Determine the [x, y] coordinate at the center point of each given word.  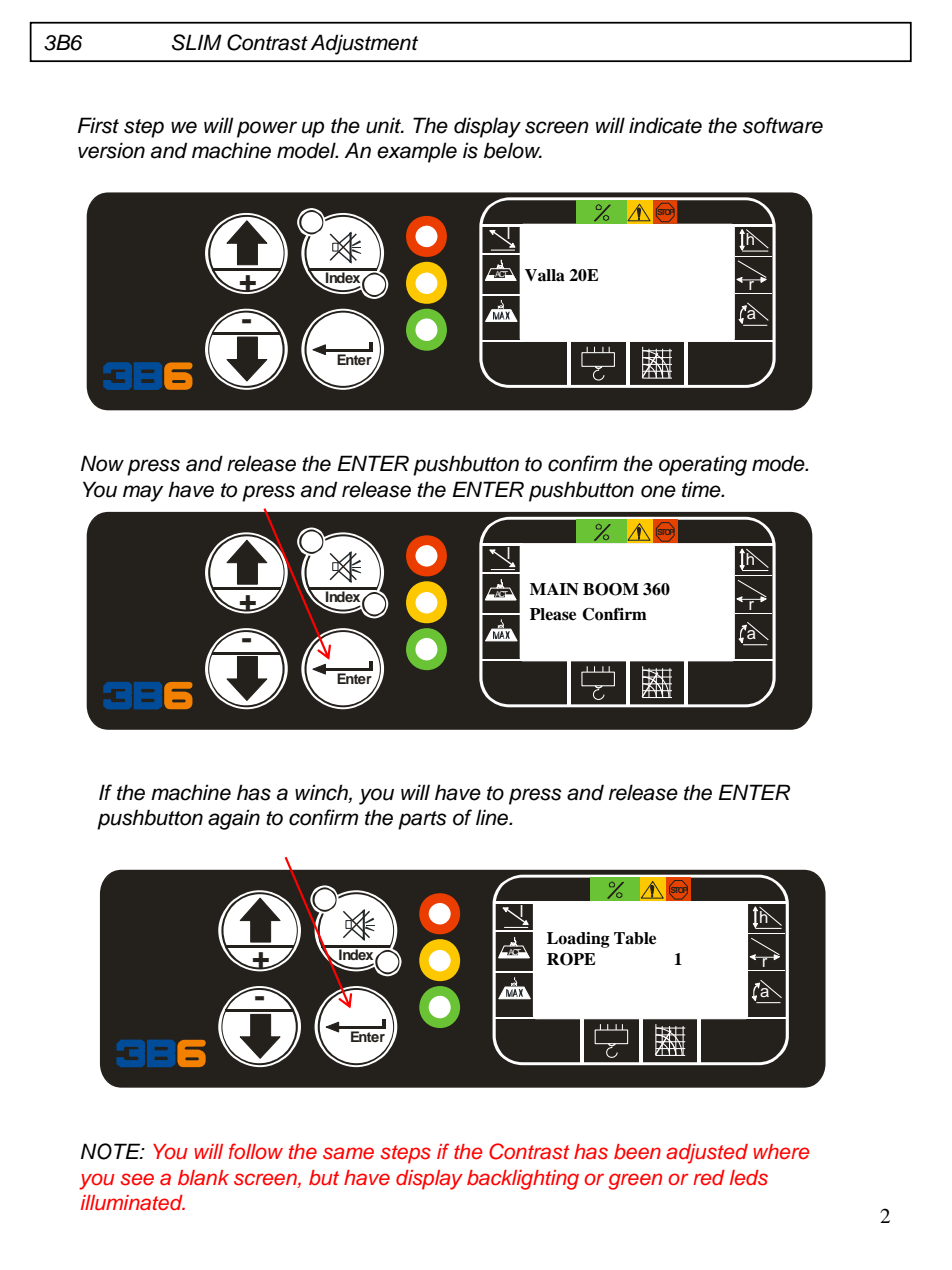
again [234, 819]
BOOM [611, 589]
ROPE [571, 959]
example [417, 152]
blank [203, 1178]
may [143, 493]
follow [256, 1151]
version [111, 150]
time [702, 489]
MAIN [554, 589]
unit [384, 125]
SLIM [197, 42]
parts [422, 820]
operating [703, 465]
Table [635, 938]
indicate [665, 125]
